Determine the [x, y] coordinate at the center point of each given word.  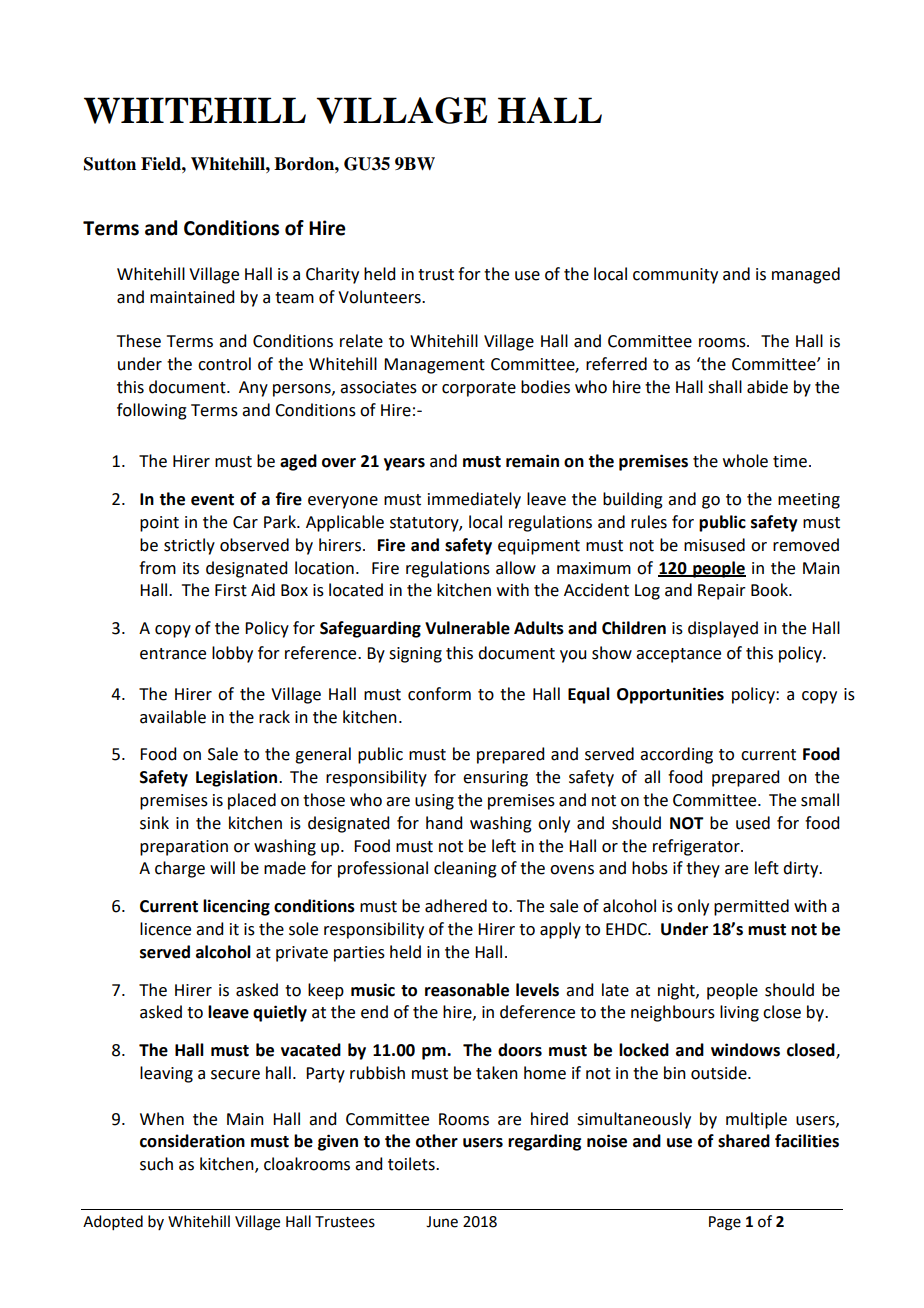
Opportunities [670, 695]
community [675, 276]
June [442, 1222]
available [173, 717]
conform [439, 694]
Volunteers [380, 297]
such [156, 1164]
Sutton [110, 164]
